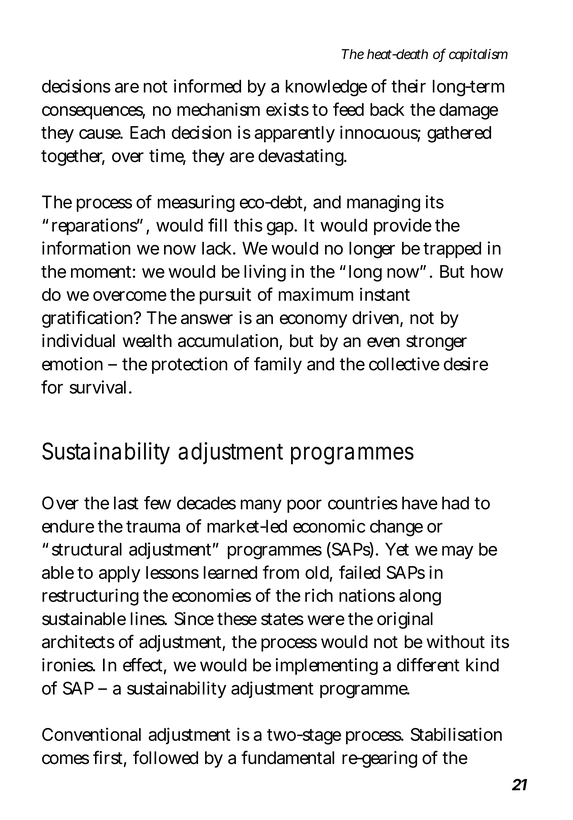 The image size is (573, 820). Describe the element at coordinates (466, 364) in the screenshot. I see `desire` at that location.
